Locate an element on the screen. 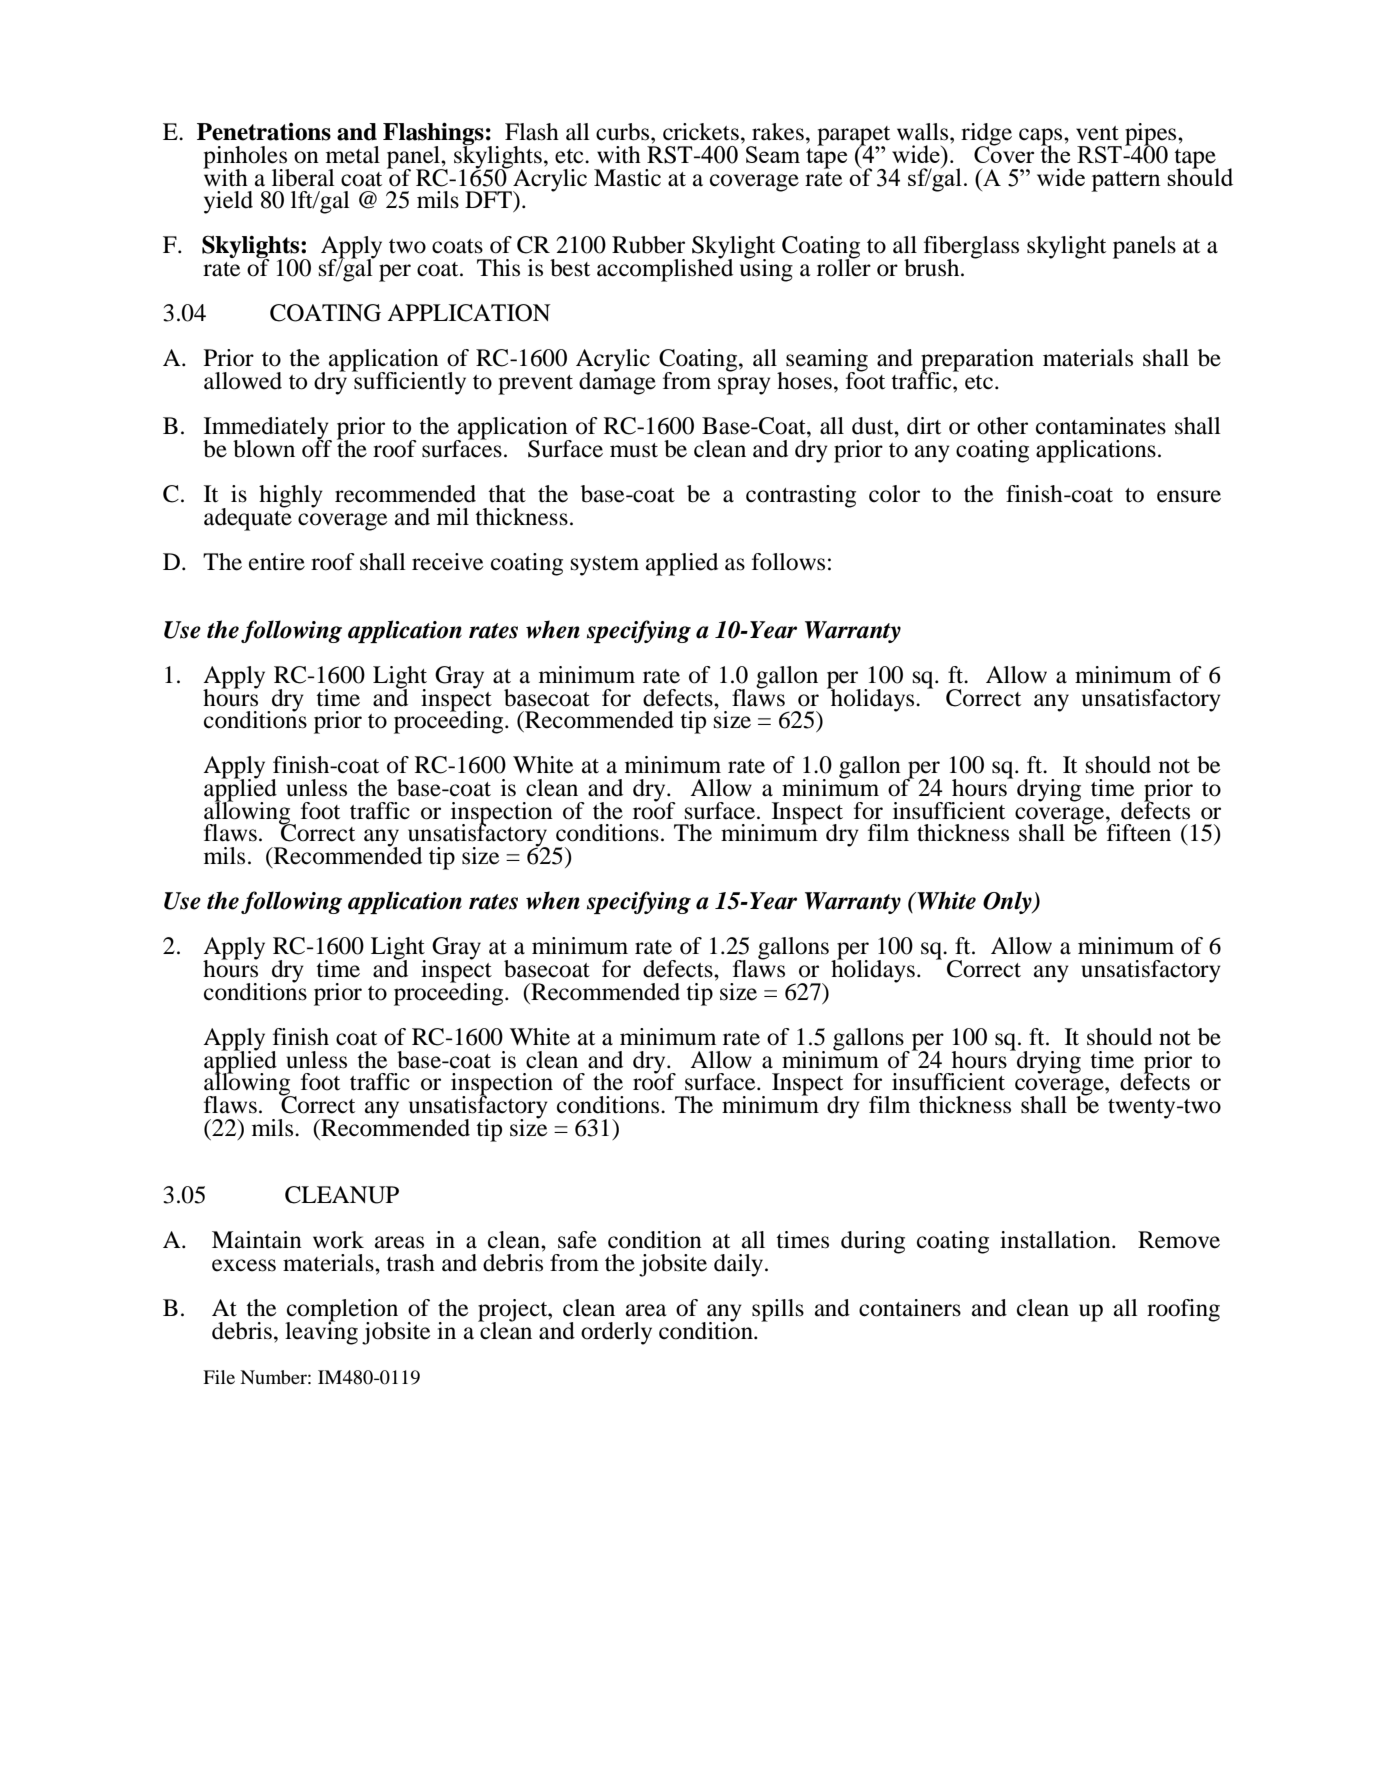 This screenshot has height=1791, width=1384. installation is located at coordinates (1056, 1240).
